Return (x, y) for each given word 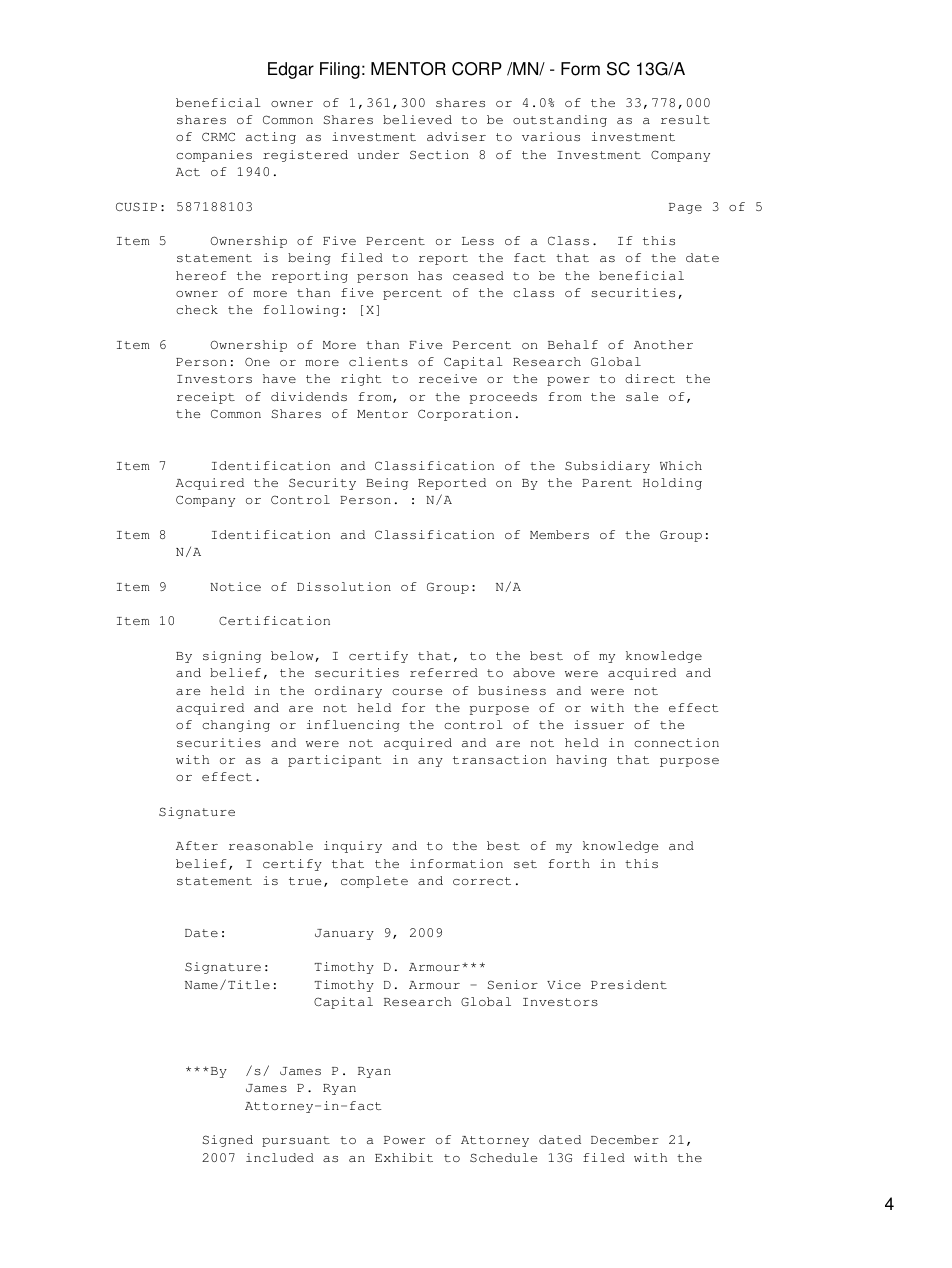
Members (559, 534)
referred (444, 672)
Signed (228, 1141)
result (685, 119)
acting (271, 138)
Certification (274, 620)
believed (417, 119)
